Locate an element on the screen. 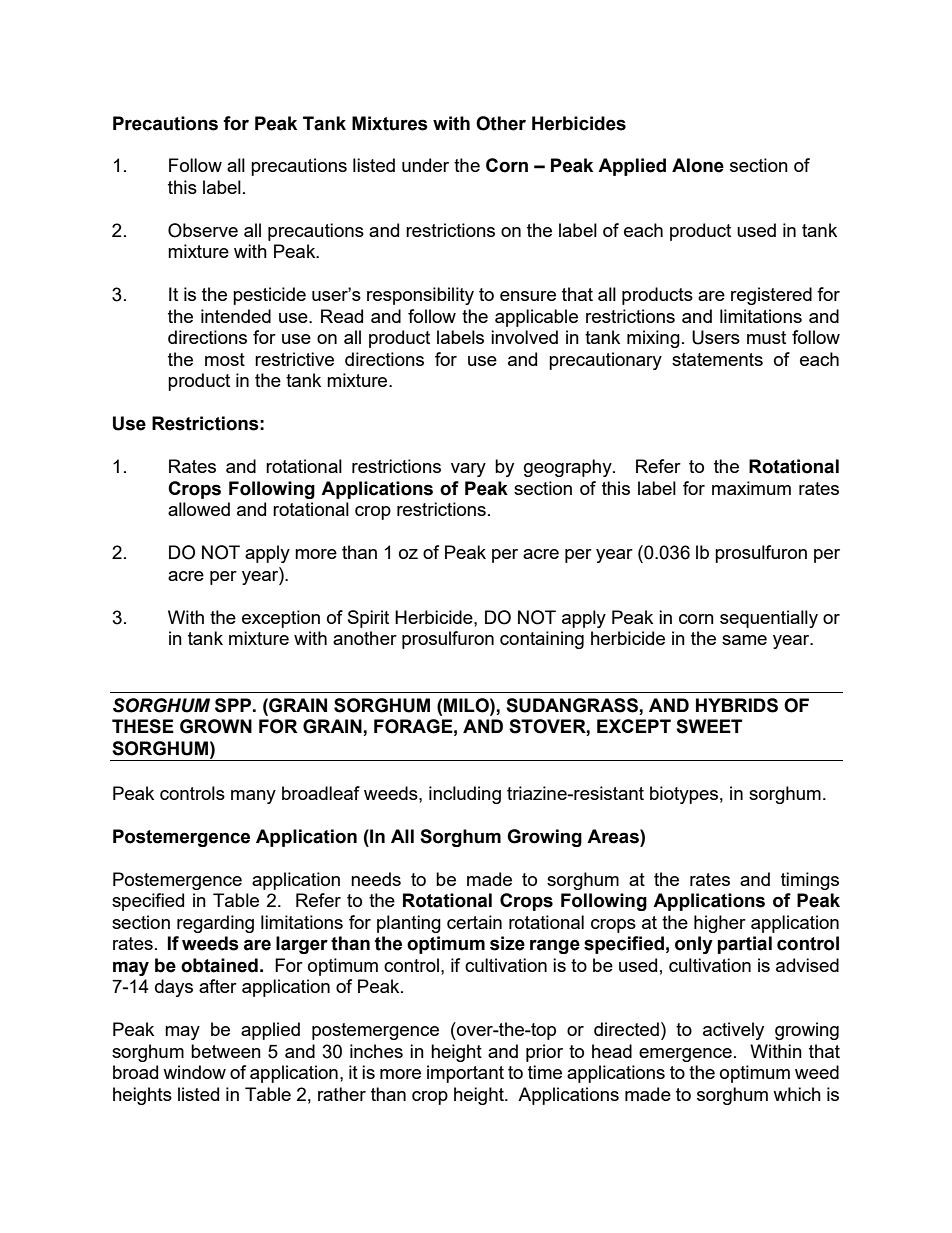 The width and height of the screenshot is (952, 1233). under is located at coordinates (425, 165).
